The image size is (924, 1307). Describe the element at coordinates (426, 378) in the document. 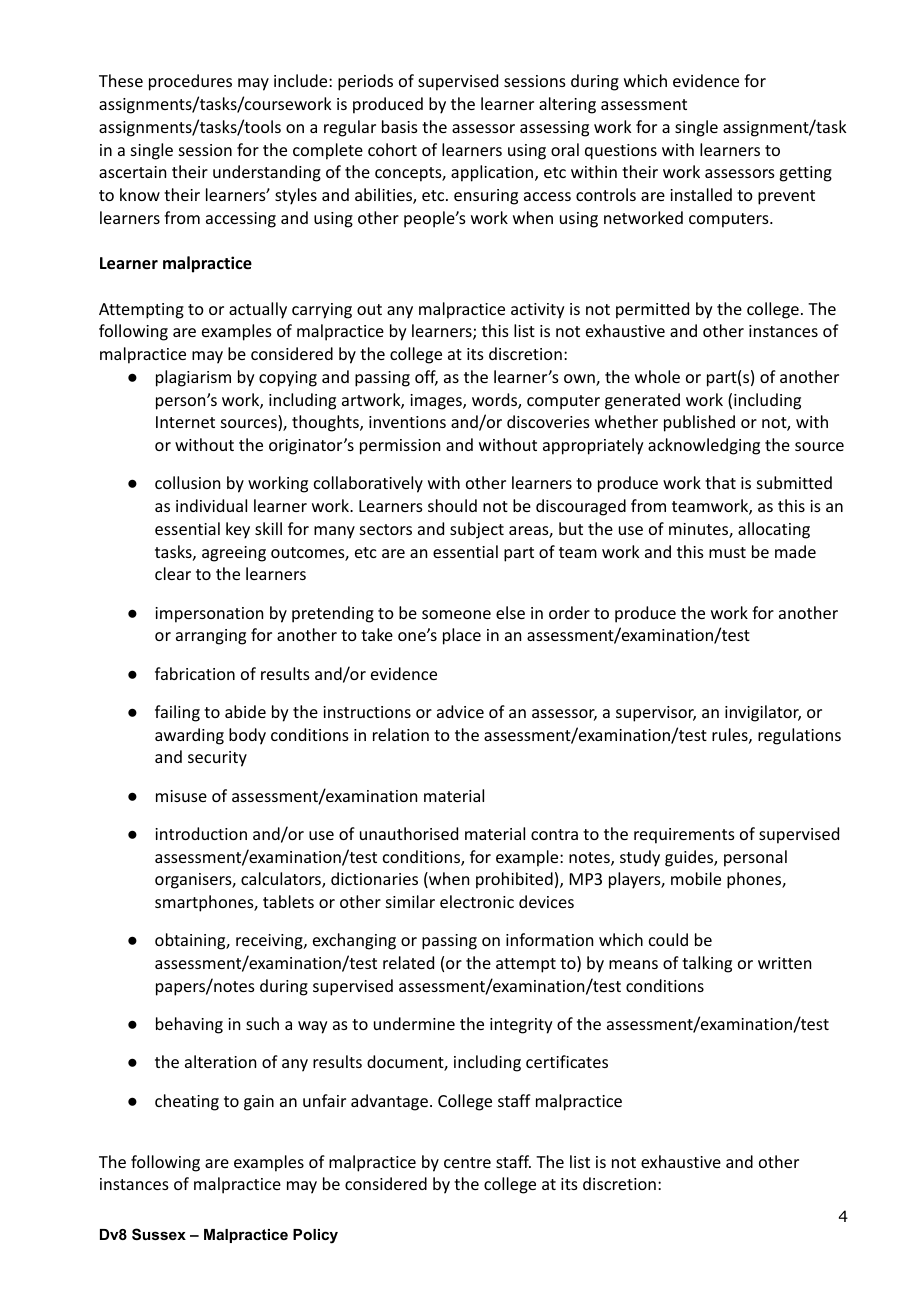

I see `off` at that location.
